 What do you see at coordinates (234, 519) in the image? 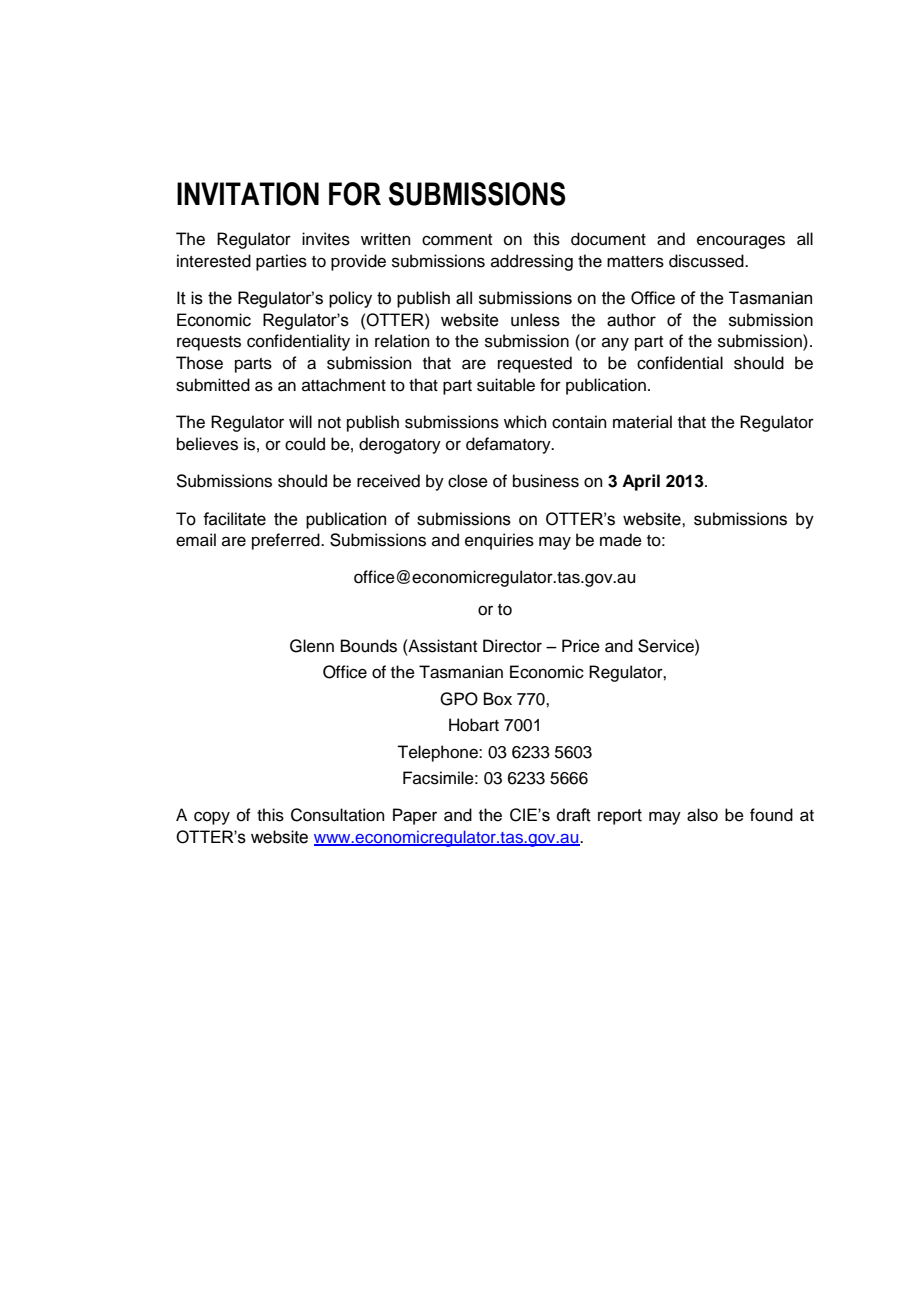
I see `facilitate` at bounding box center [234, 519].
